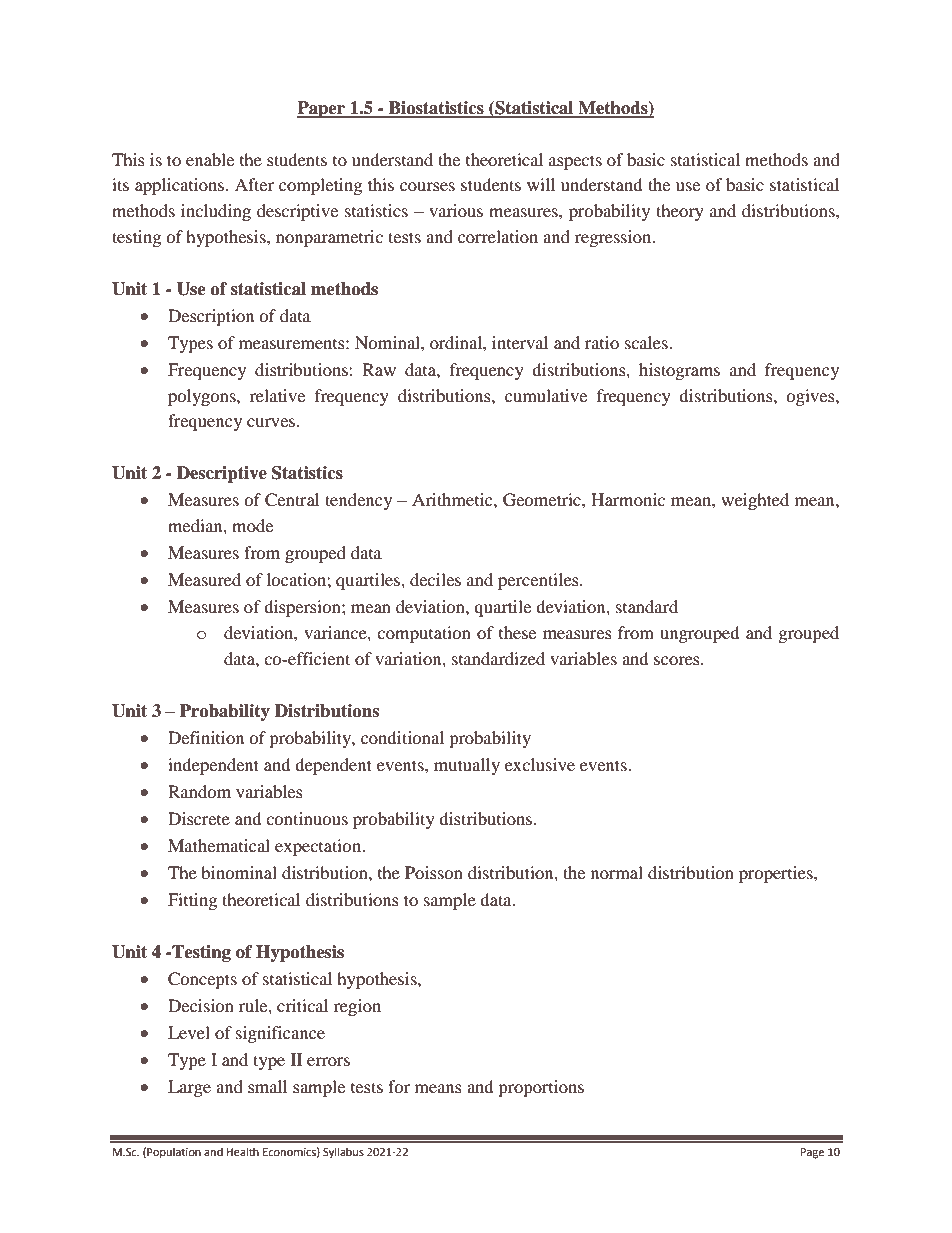  What do you see at coordinates (424, 634) in the image?
I see `computation` at bounding box center [424, 634].
